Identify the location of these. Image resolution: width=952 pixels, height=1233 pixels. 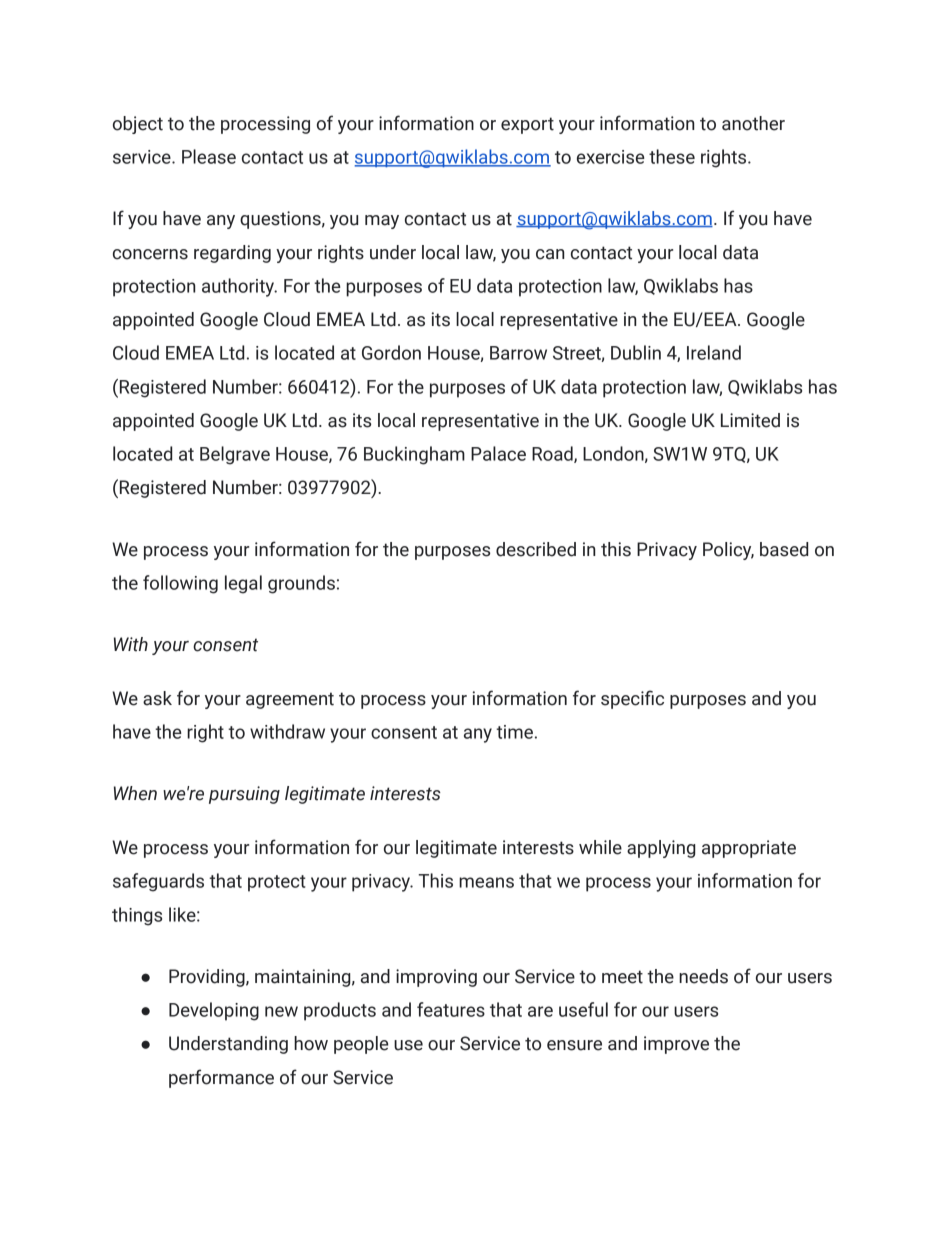
(672, 156).
